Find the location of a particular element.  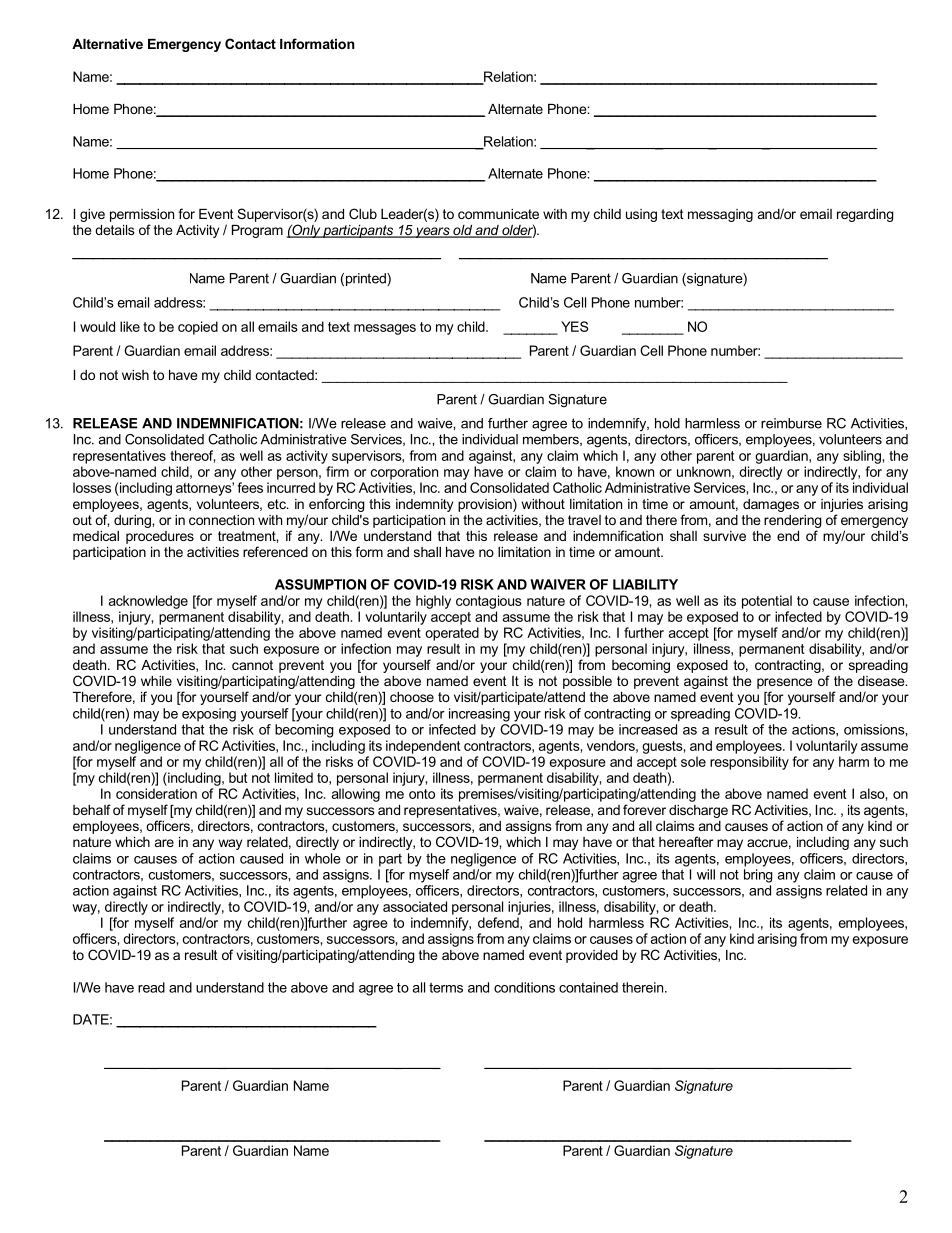

presence is located at coordinates (784, 683).
